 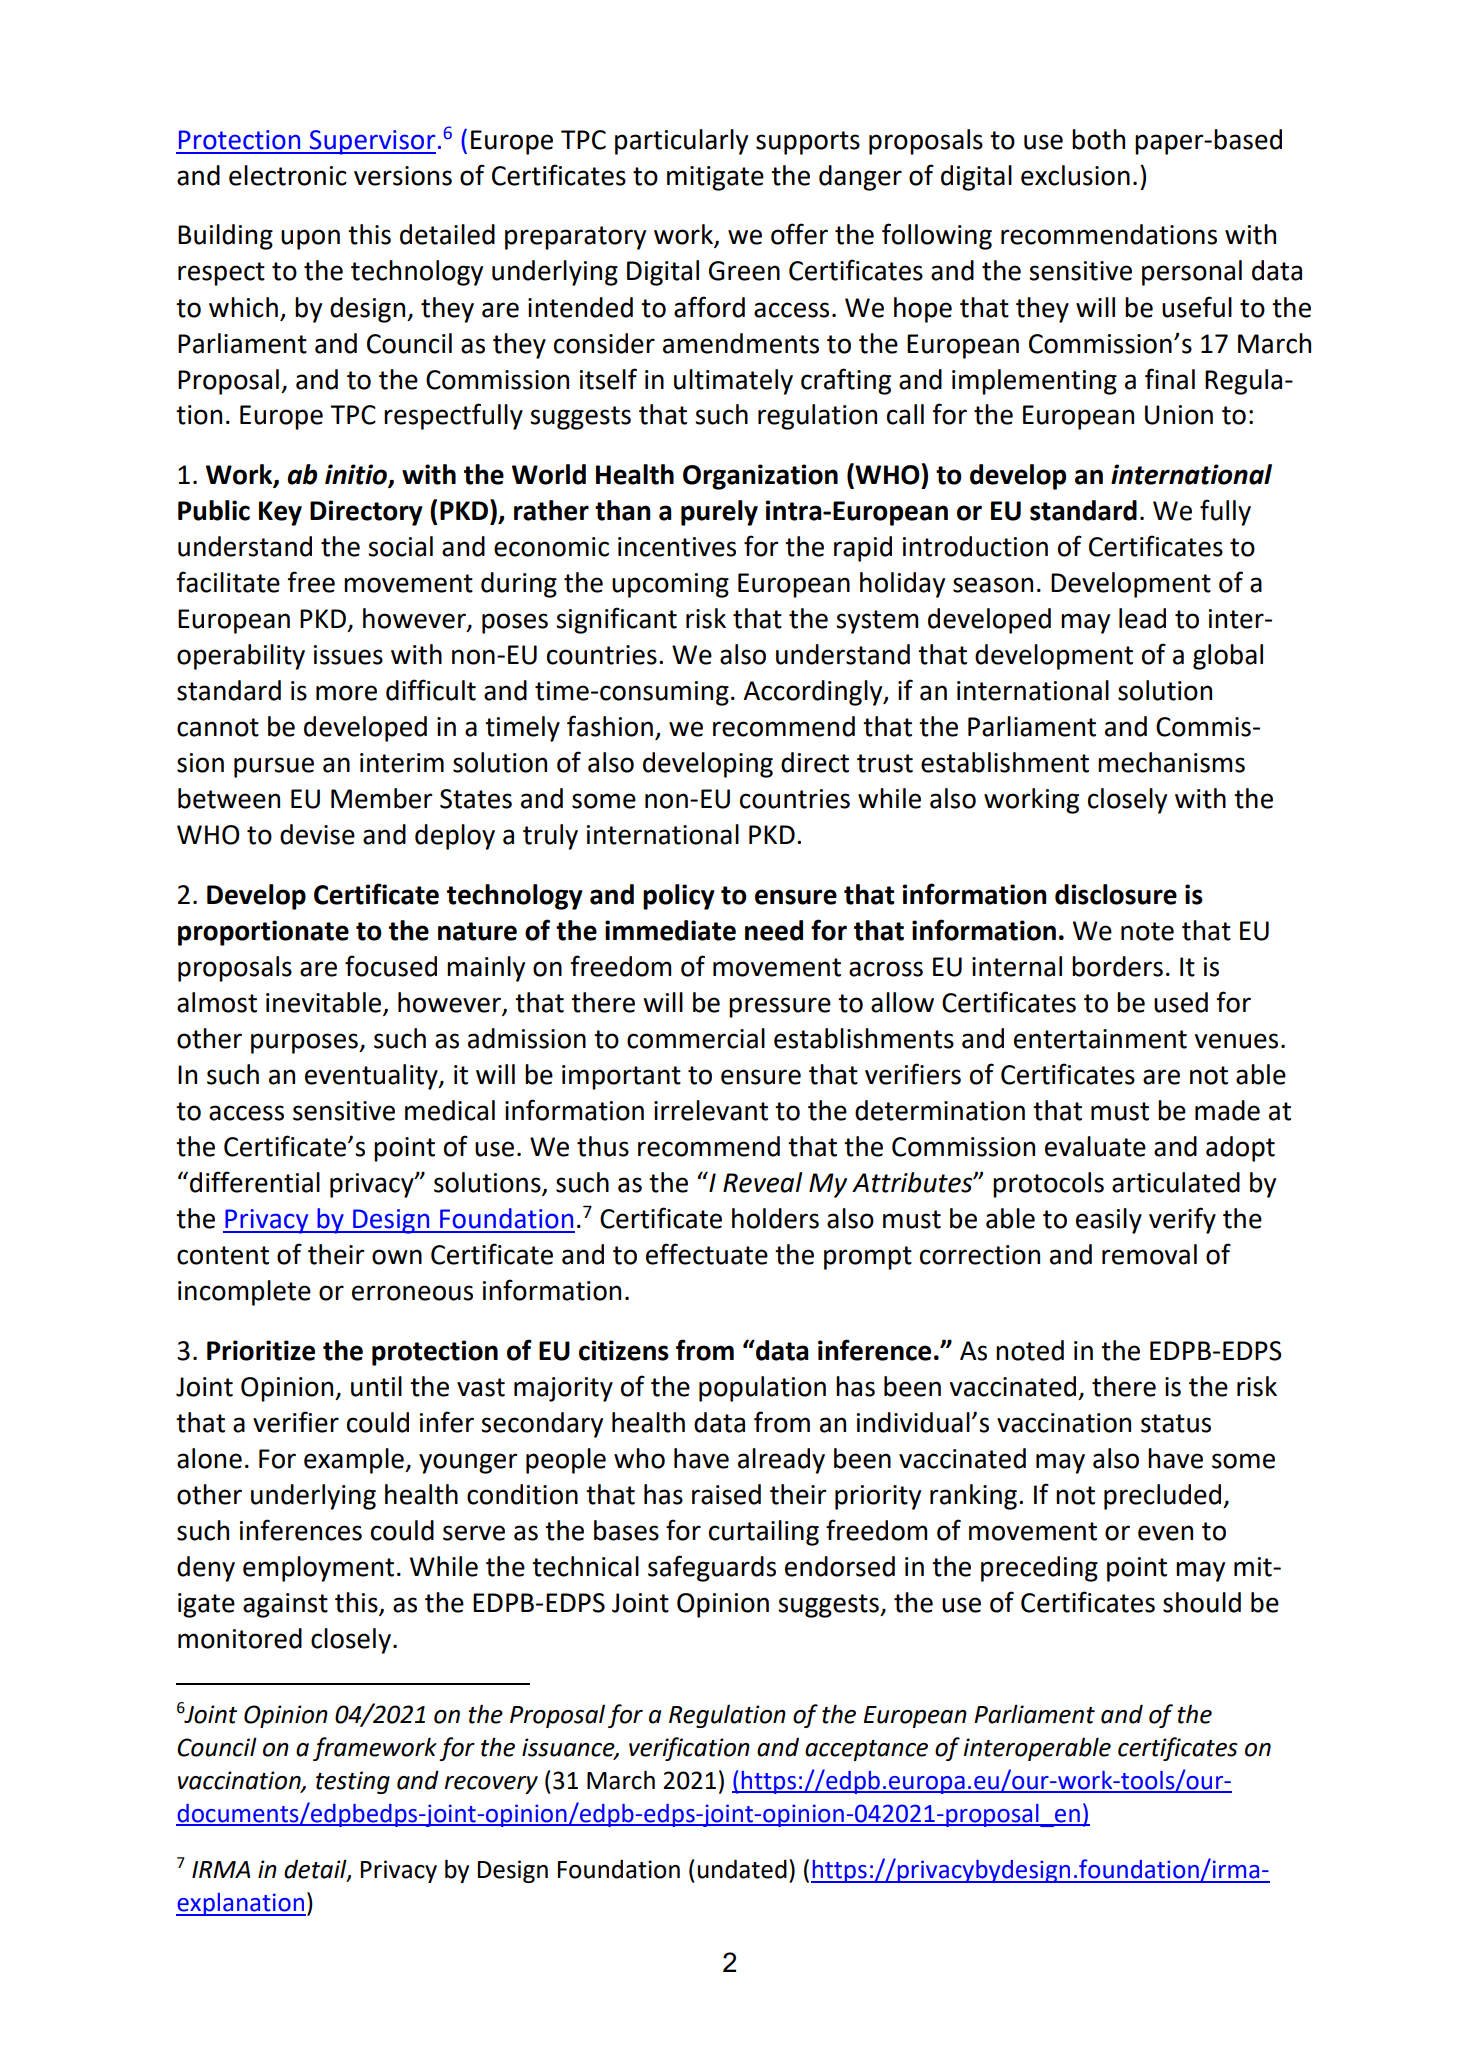 What do you see at coordinates (681, 142) in the screenshot?
I see `particularly` at bounding box center [681, 142].
